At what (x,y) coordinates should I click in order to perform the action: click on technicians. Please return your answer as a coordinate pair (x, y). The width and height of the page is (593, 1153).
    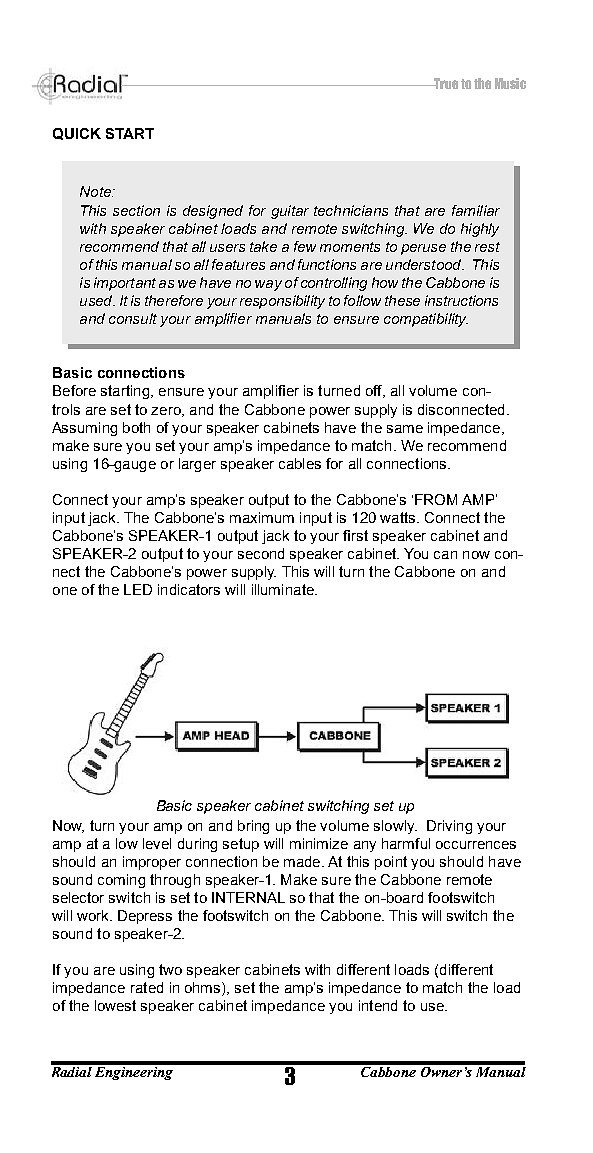
    Looking at the image, I should click on (351, 210).
